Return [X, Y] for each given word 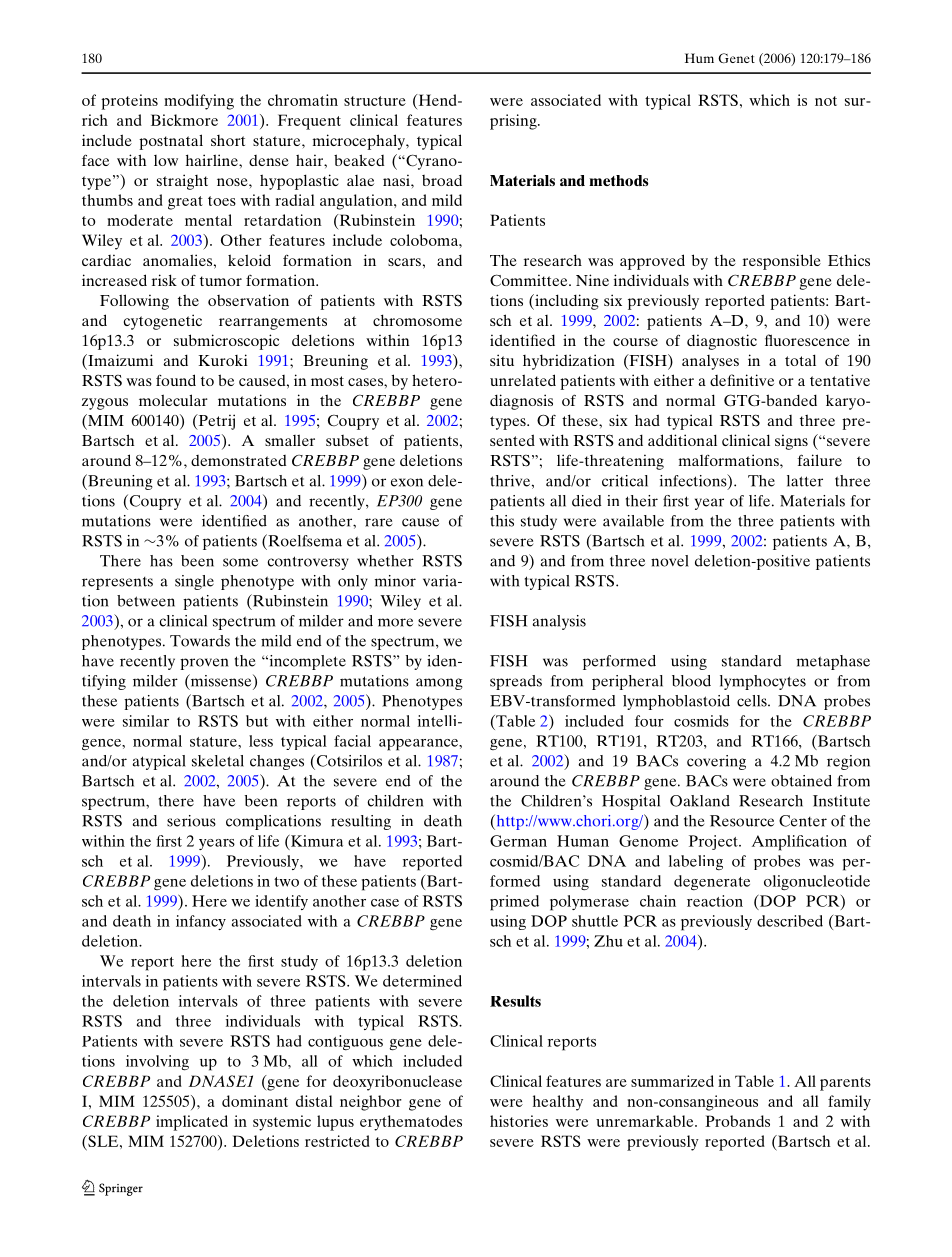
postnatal [171, 142]
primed [514, 903]
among [439, 684]
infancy [201, 922]
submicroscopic [226, 342]
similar [146, 721]
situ [502, 360]
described [790, 921]
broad [442, 180]
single [194, 582]
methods [618, 180]
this [502, 521]
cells [753, 701]
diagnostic [722, 342]
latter [805, 481]
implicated [192, 1123]
